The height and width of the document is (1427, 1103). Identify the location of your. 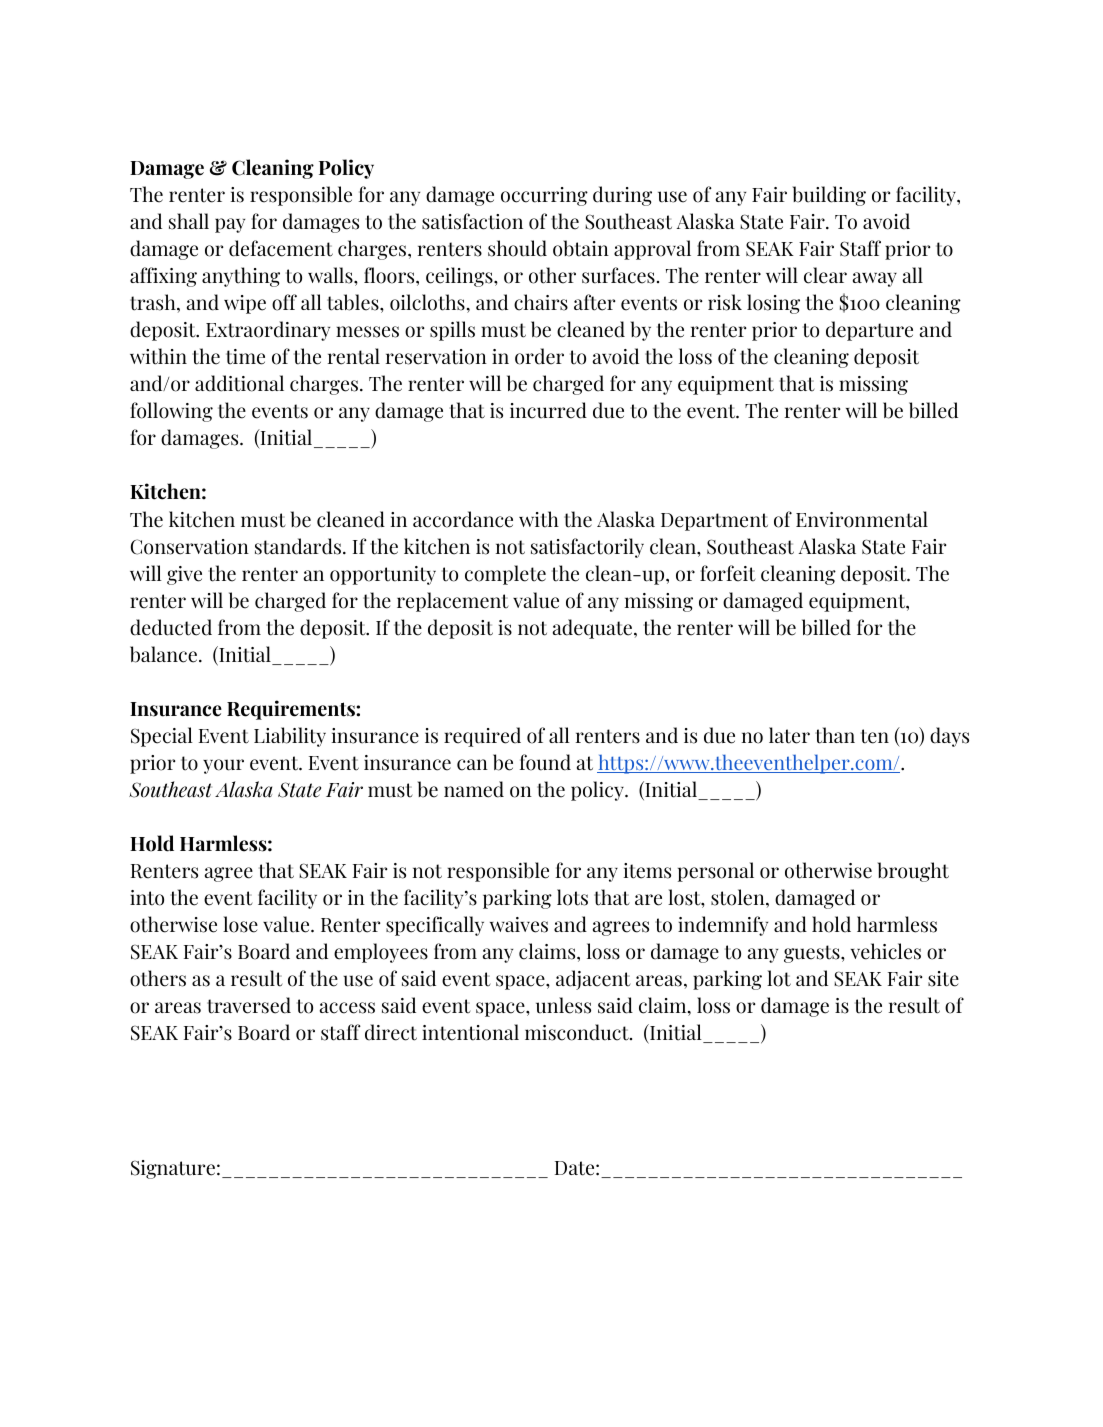
(223, 766).
